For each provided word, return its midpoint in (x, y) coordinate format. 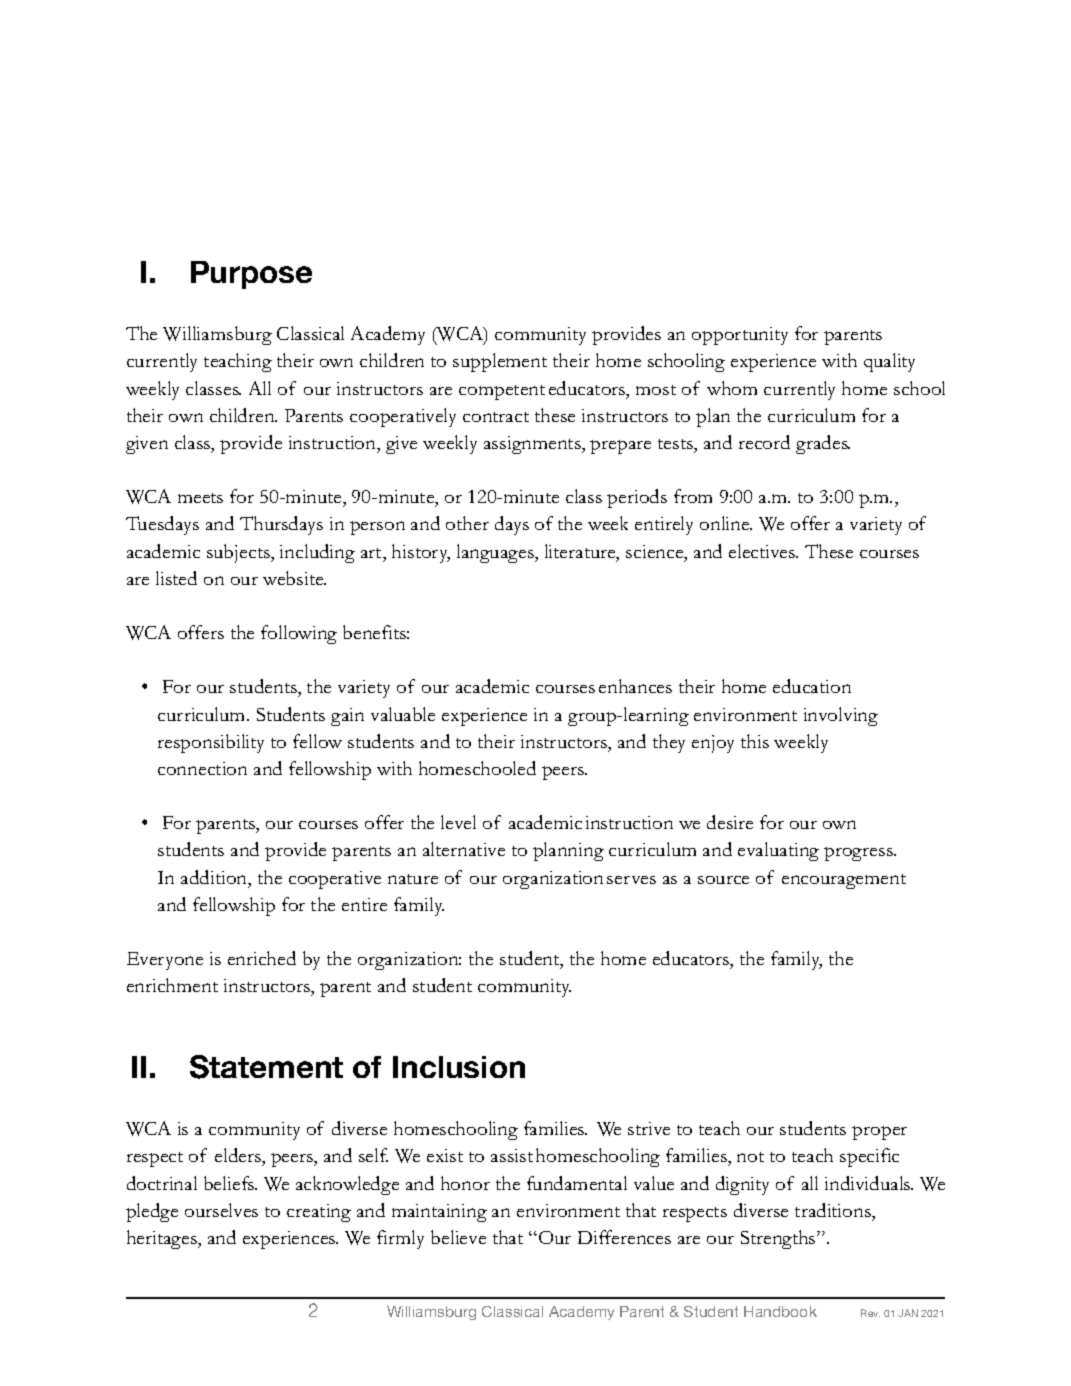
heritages (163, 1239)
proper (879, 1133)
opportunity (740, 336)
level (458, 822)
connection (202, 768)
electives (763, 551)
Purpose (251, 275)
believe (458, 1237)
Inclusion (459, 1067)
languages (496, 553)
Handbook (780, 1311)
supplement (500, 362)
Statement (266, 1067)
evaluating (778, 851)
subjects (239, 553)
